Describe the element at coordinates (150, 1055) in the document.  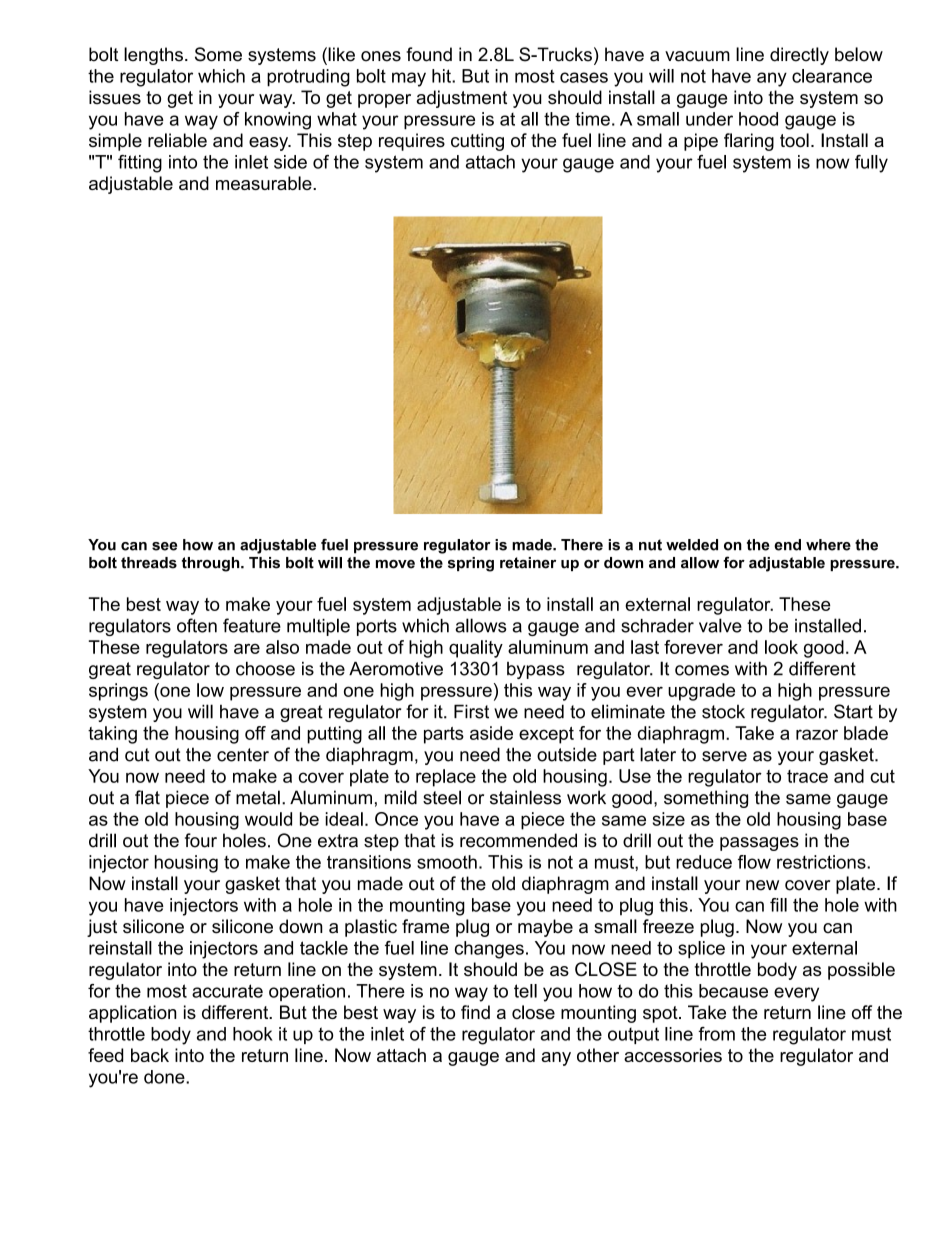
I see `back` at that location.
